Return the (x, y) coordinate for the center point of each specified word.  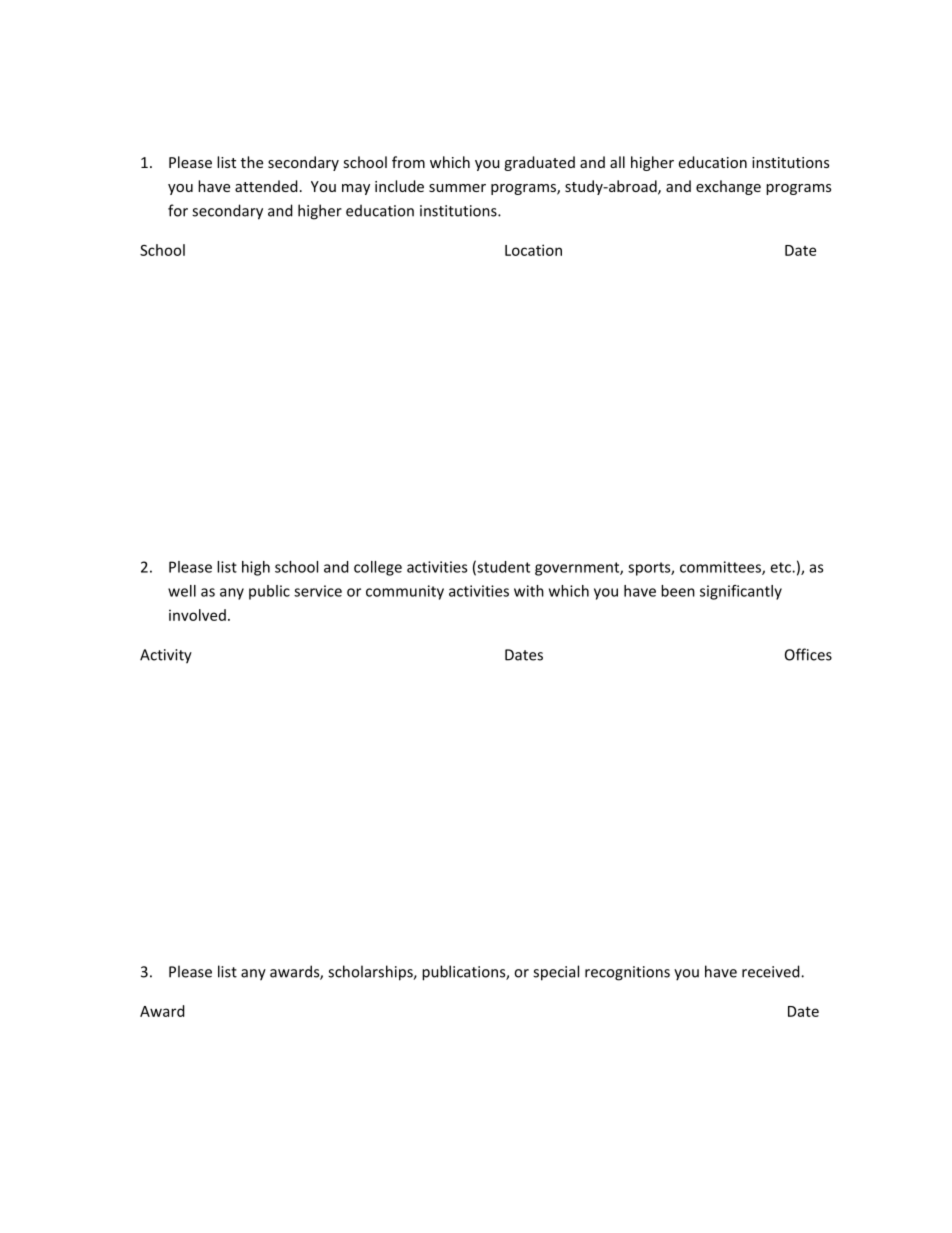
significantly (741, 592)
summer (457, 188)
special (556, 973)
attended (266, 186)
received (772, 971)
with (529, 591)
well (182, 591)
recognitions (627, 973)
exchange (728, 187)
